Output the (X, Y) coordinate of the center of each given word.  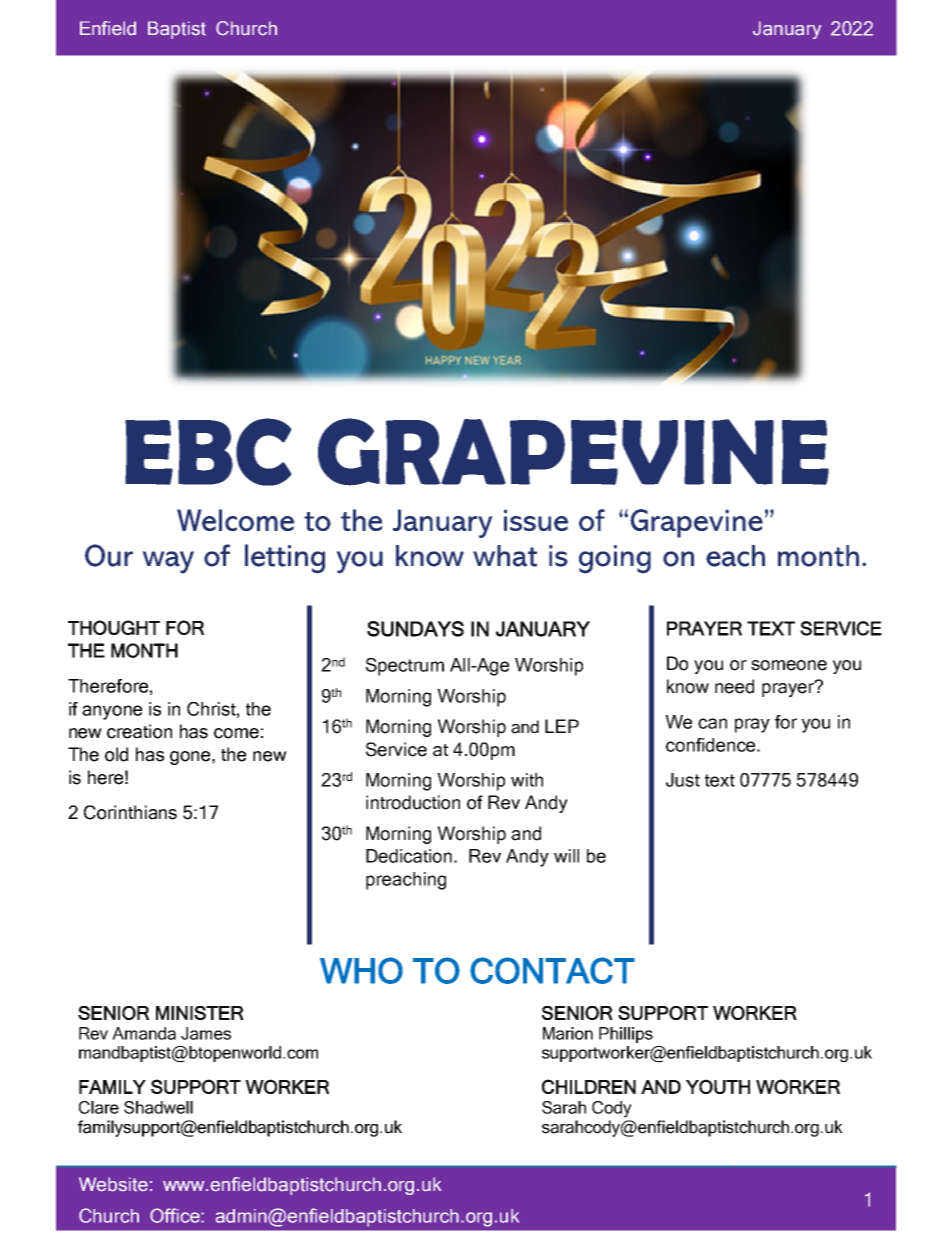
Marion (568, 1033)
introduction (413, 802)
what (505, 556)
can (712, 723)
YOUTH (718, 1086)
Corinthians (130, 812)
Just (683, 780)
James (206, 1033)
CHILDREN (589, 1086)
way (168, 562)
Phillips (626, 1035)
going (615, 559)
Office (176, 1215)
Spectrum (405, 667)
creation (139, 731)
